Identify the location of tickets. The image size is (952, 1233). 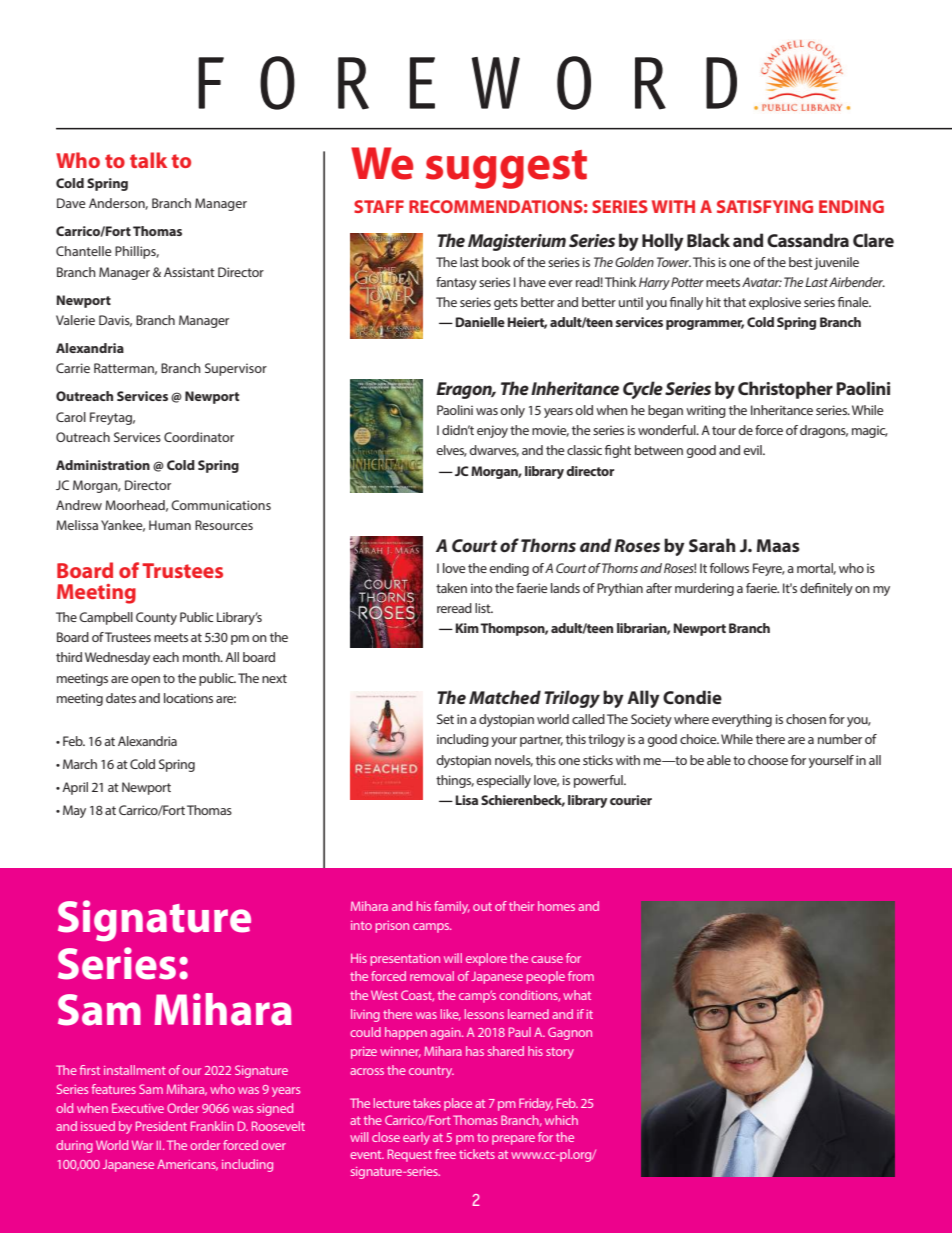
(477, 1154).
